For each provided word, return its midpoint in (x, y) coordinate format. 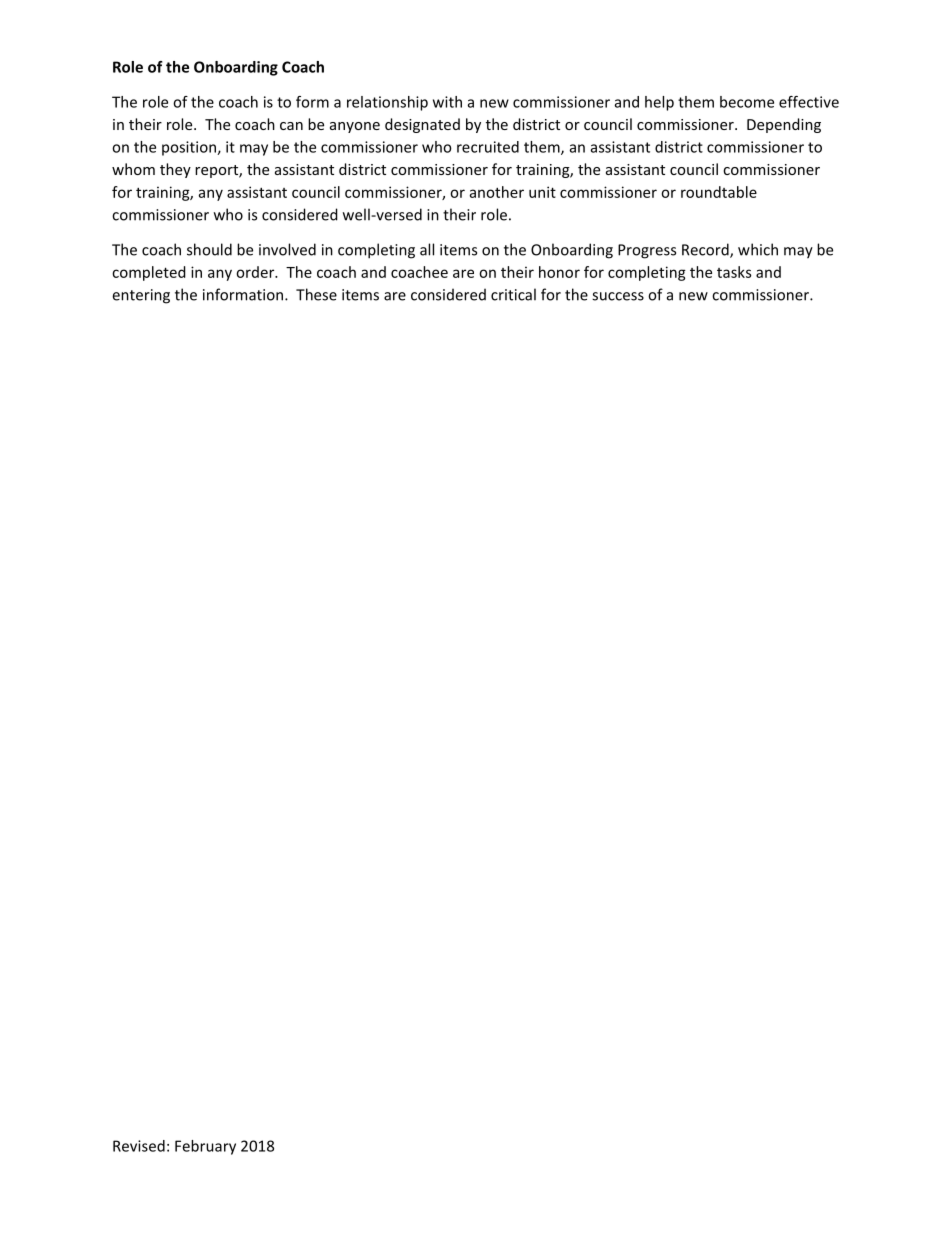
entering (141, 296)
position (190, 148)
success (618, 296)
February (205, 1147)
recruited (488, 147)
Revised (139, 1146)
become (747, 102)
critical (513, 294)
